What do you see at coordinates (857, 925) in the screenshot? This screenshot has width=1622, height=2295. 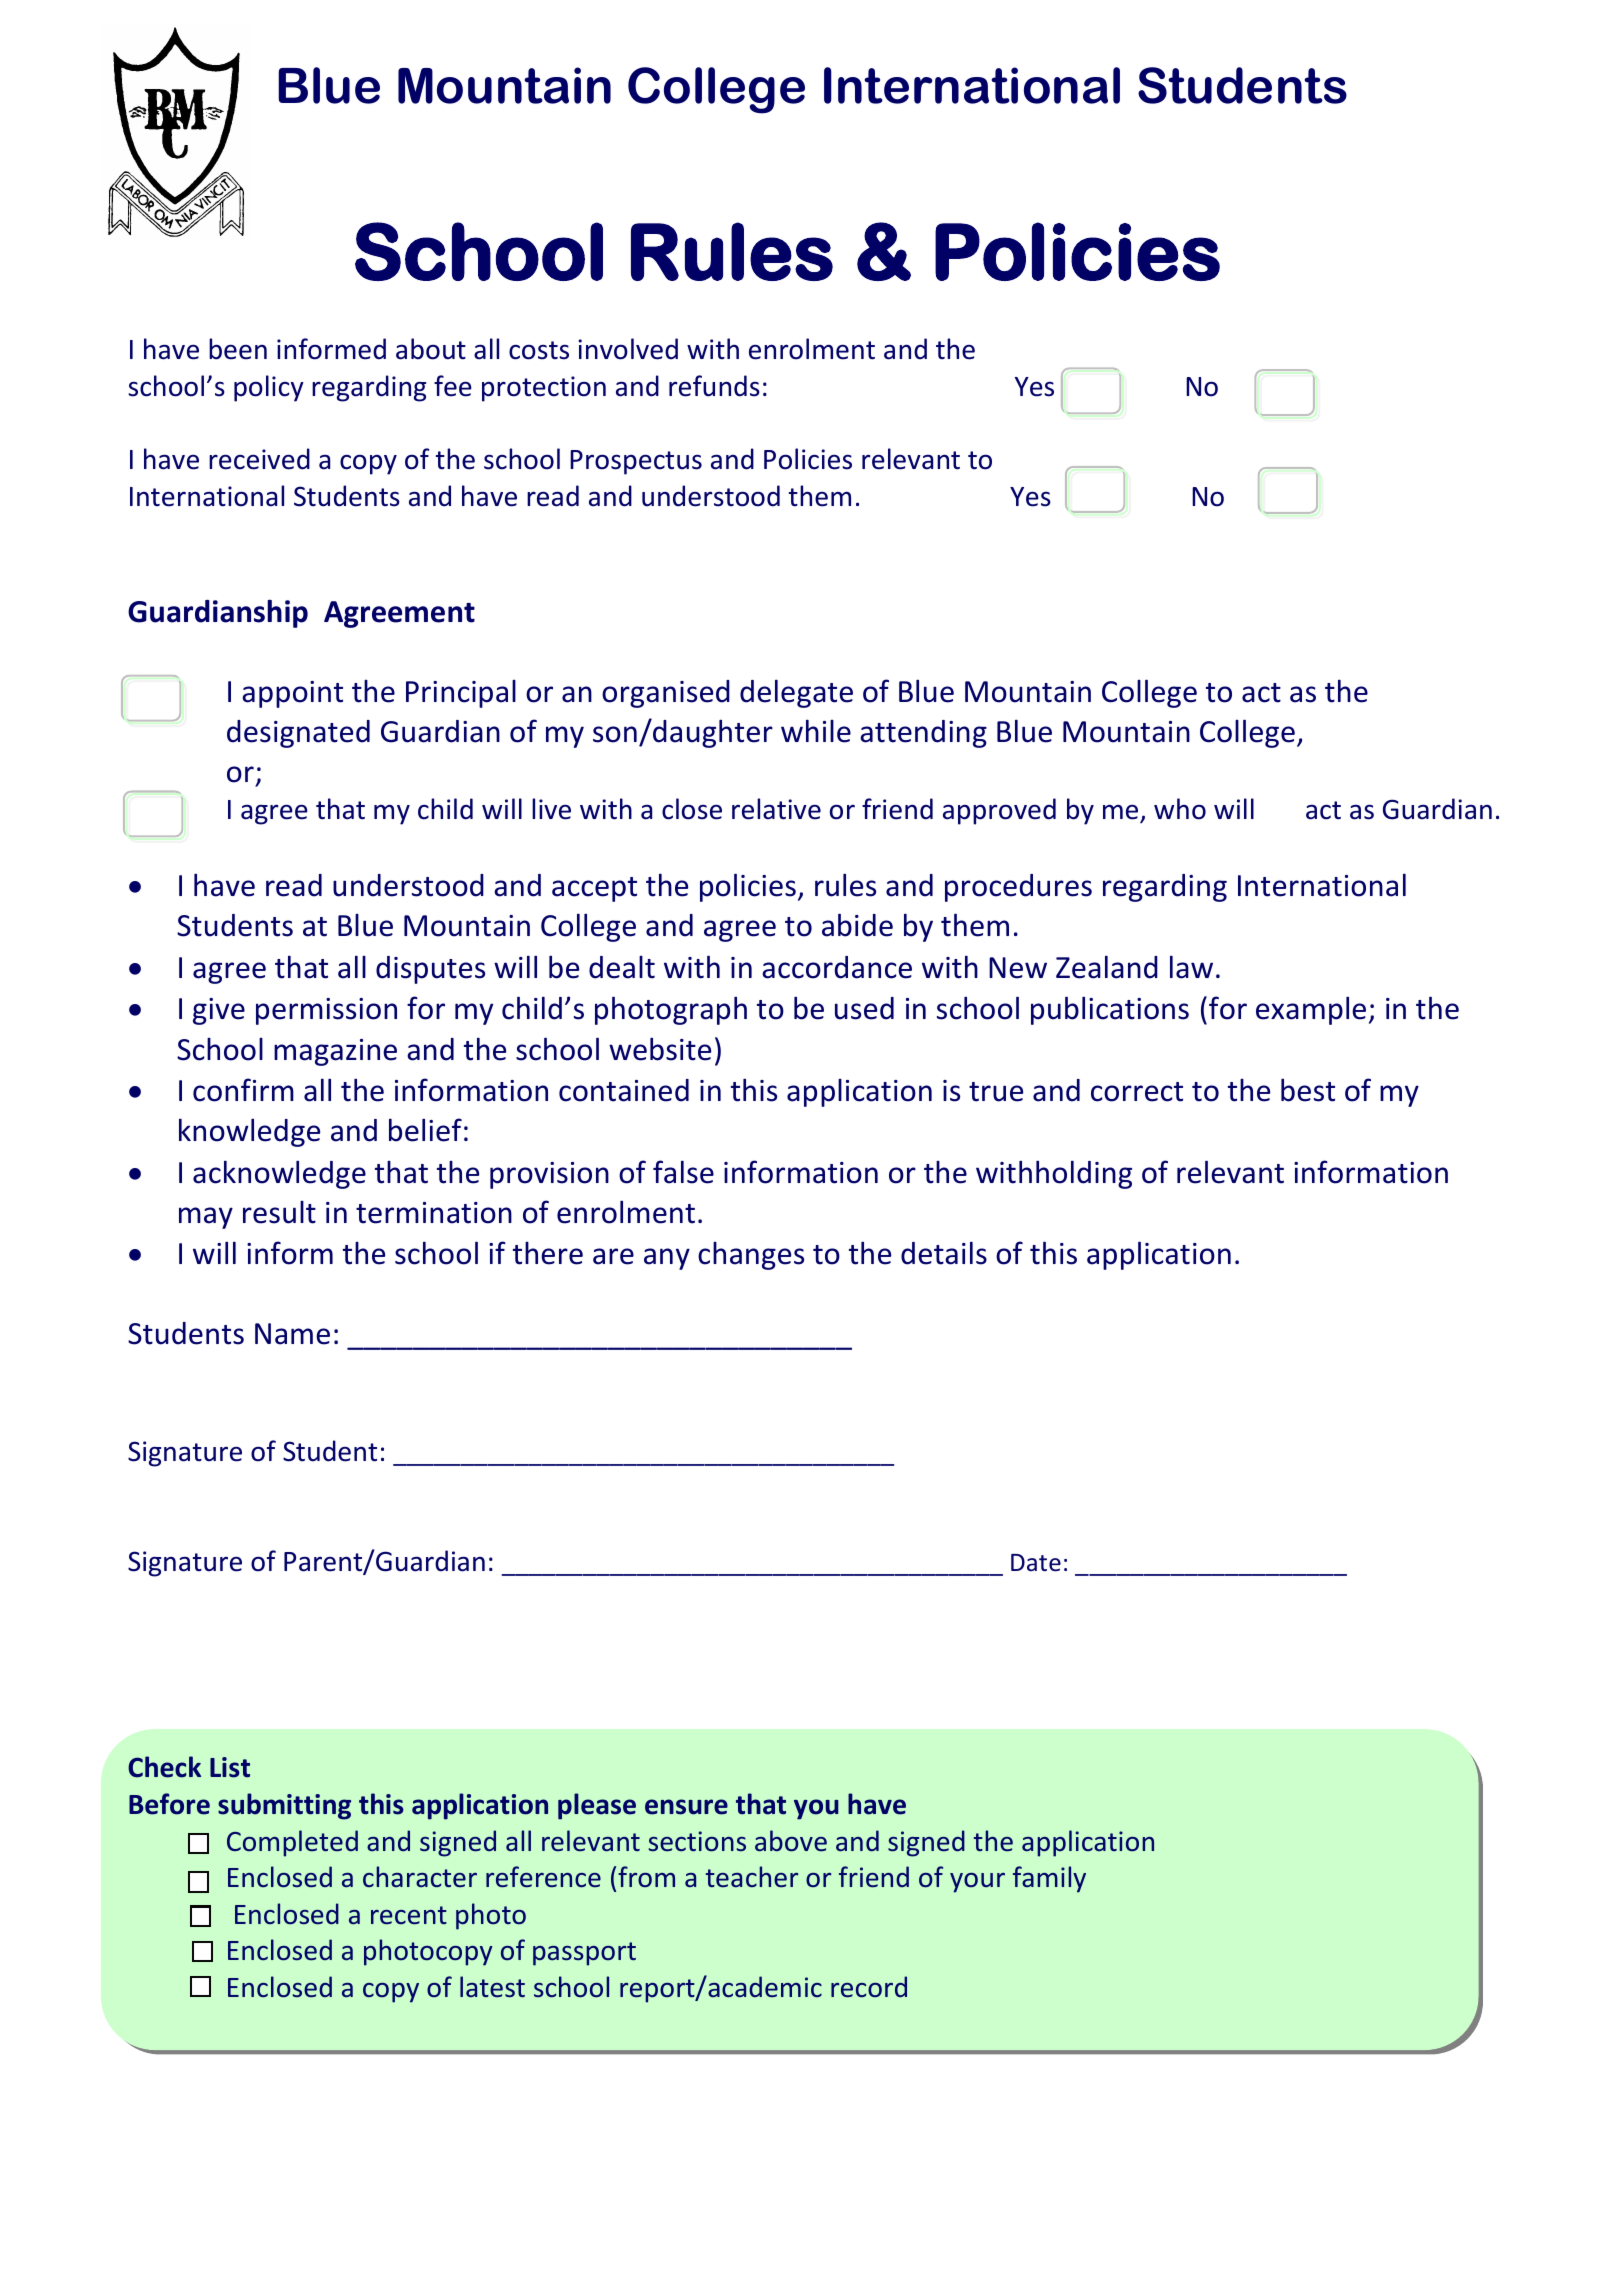 I see `abide` at bounding box center [857, 925].
